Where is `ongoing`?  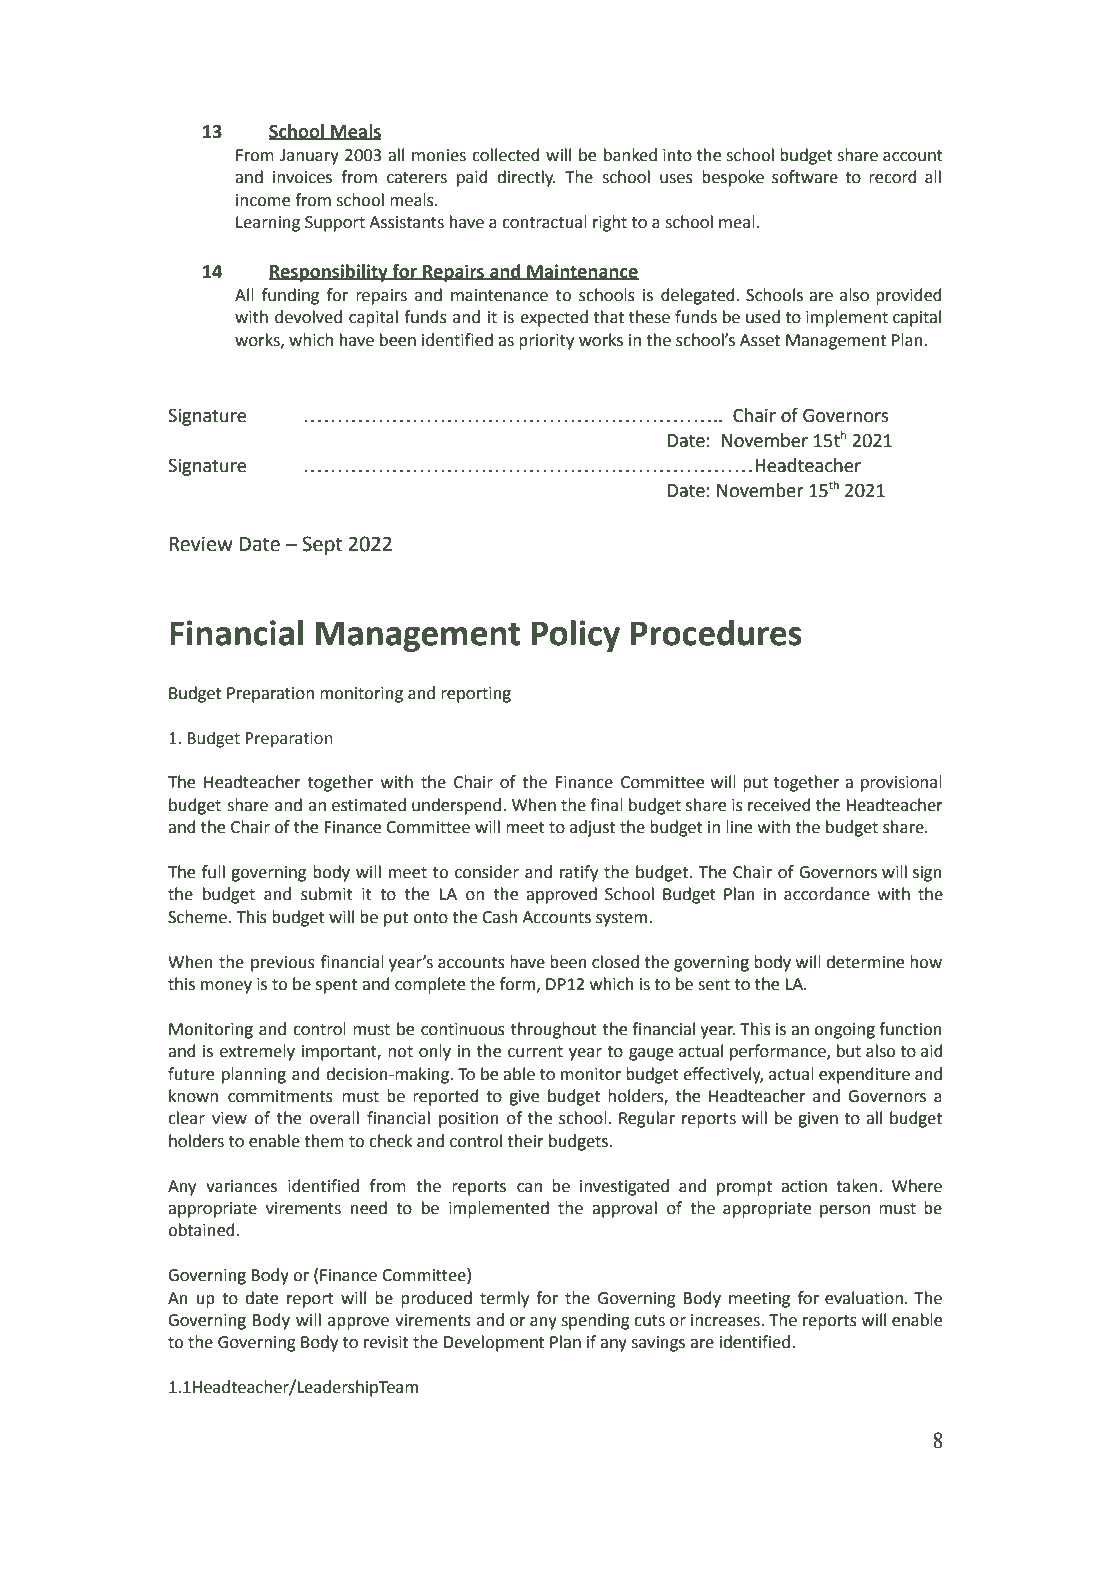 ongoing is located at coordinates (844, 1031).
